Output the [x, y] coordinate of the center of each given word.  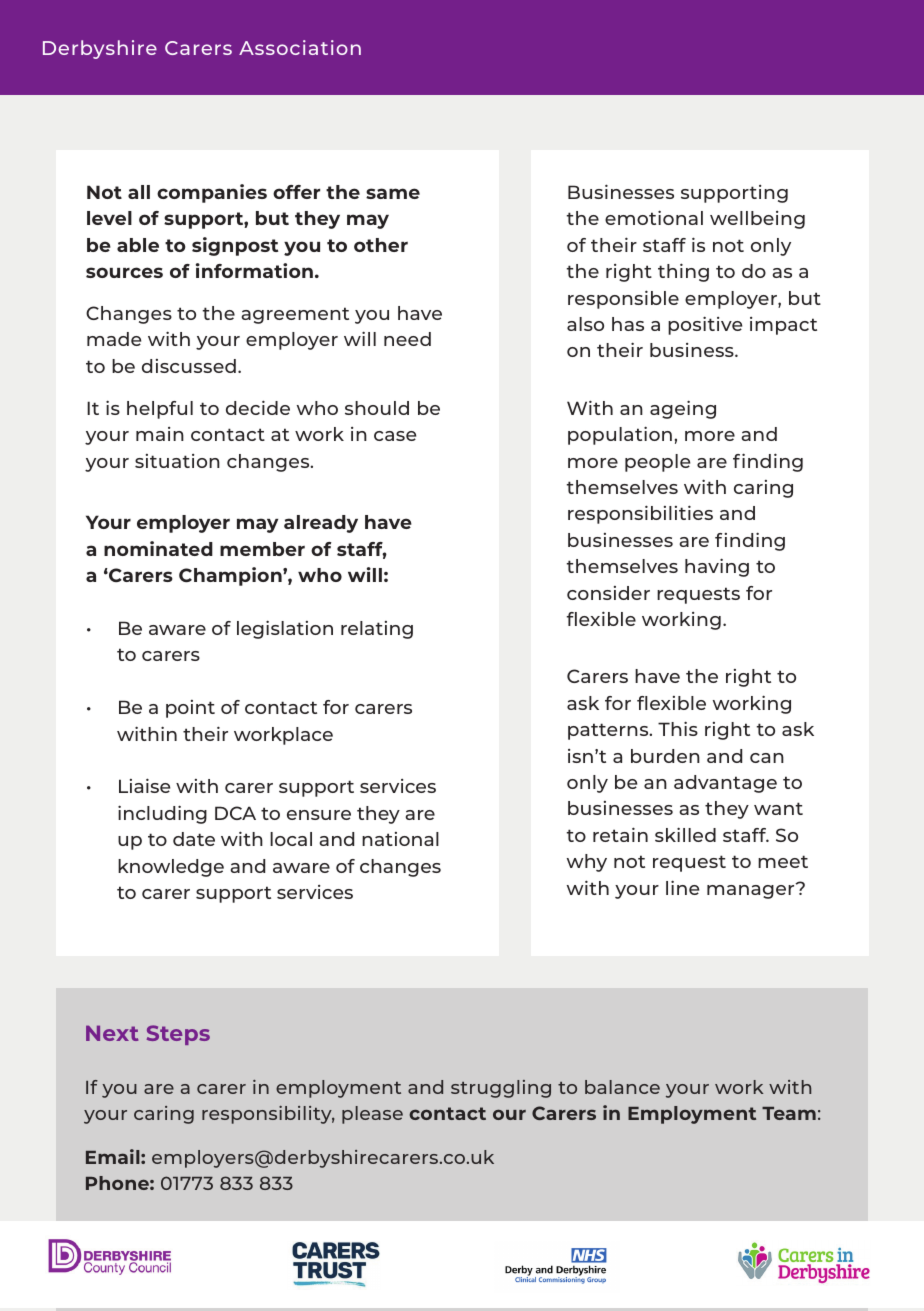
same [393, 193]
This [678, 728]
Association [300, 47]
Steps [178, 1035]
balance [622, 1087]
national [400, 839]
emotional [654, 217]
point [190, 709]
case [395, 436]
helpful [160, 410]
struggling [501, 1089]
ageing [683, 409]
